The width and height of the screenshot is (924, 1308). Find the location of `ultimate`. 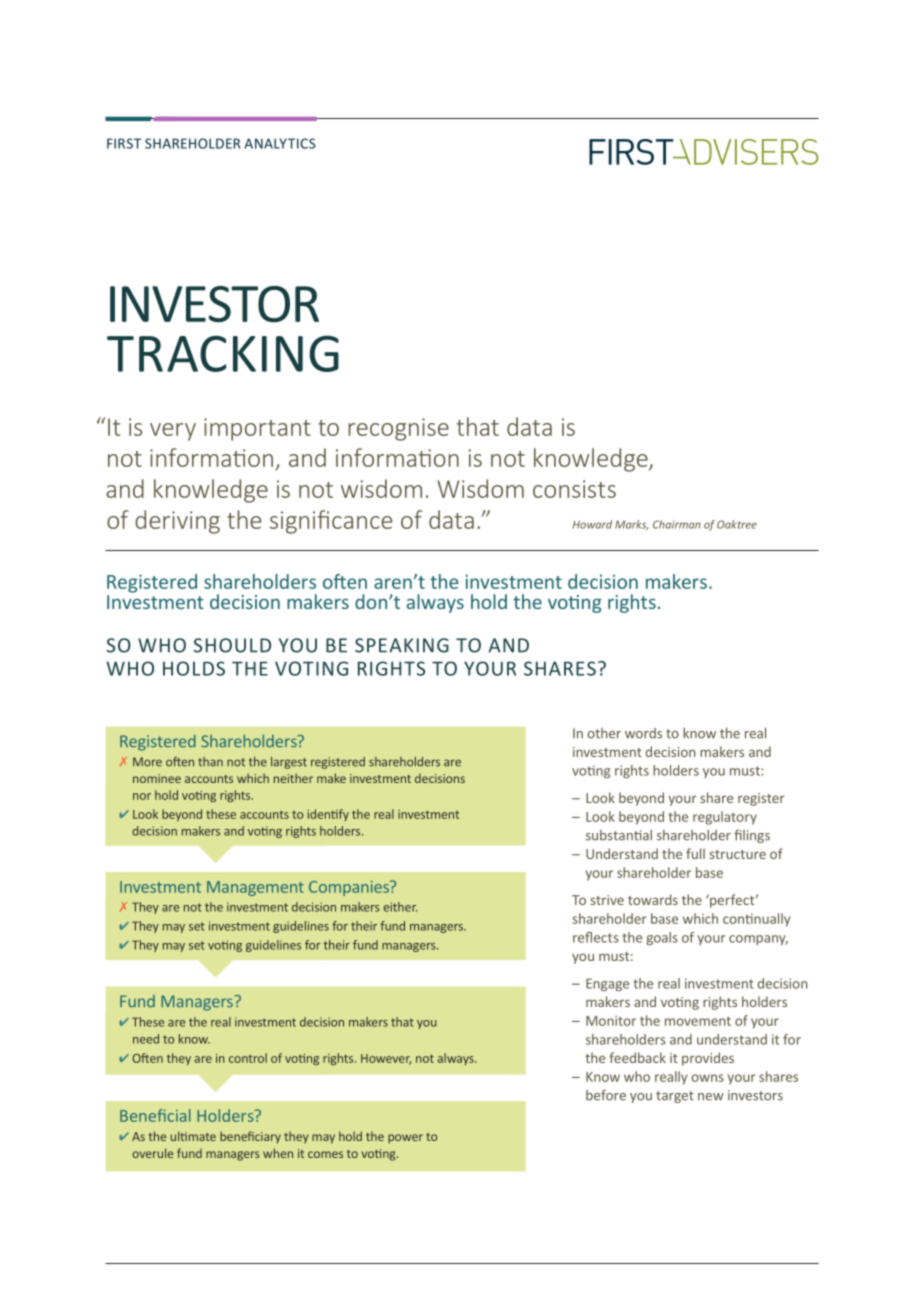

ultimate is located at coordinates (193, 1136).
